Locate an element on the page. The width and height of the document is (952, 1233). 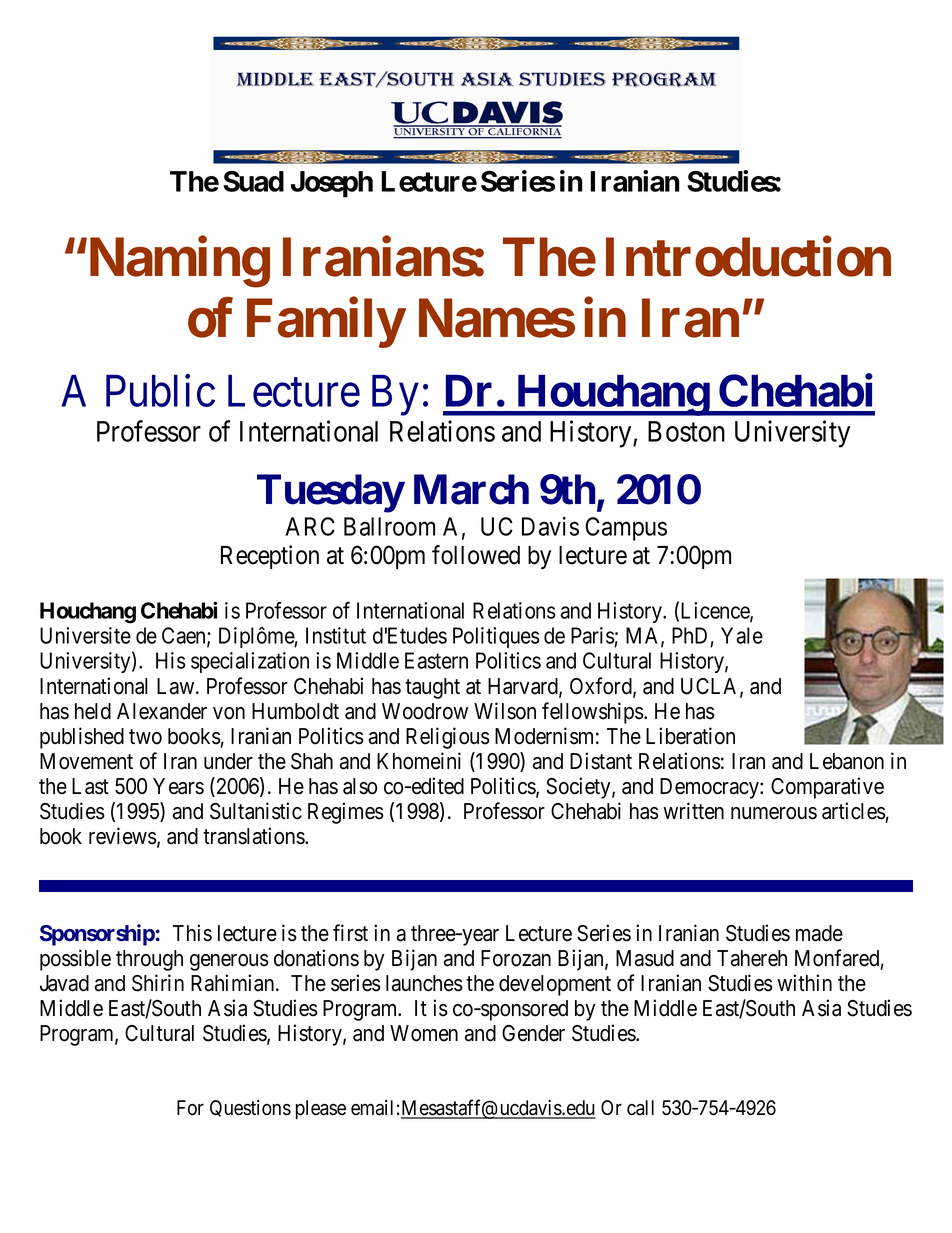
Questions is located at coordinates (250, 1108).
